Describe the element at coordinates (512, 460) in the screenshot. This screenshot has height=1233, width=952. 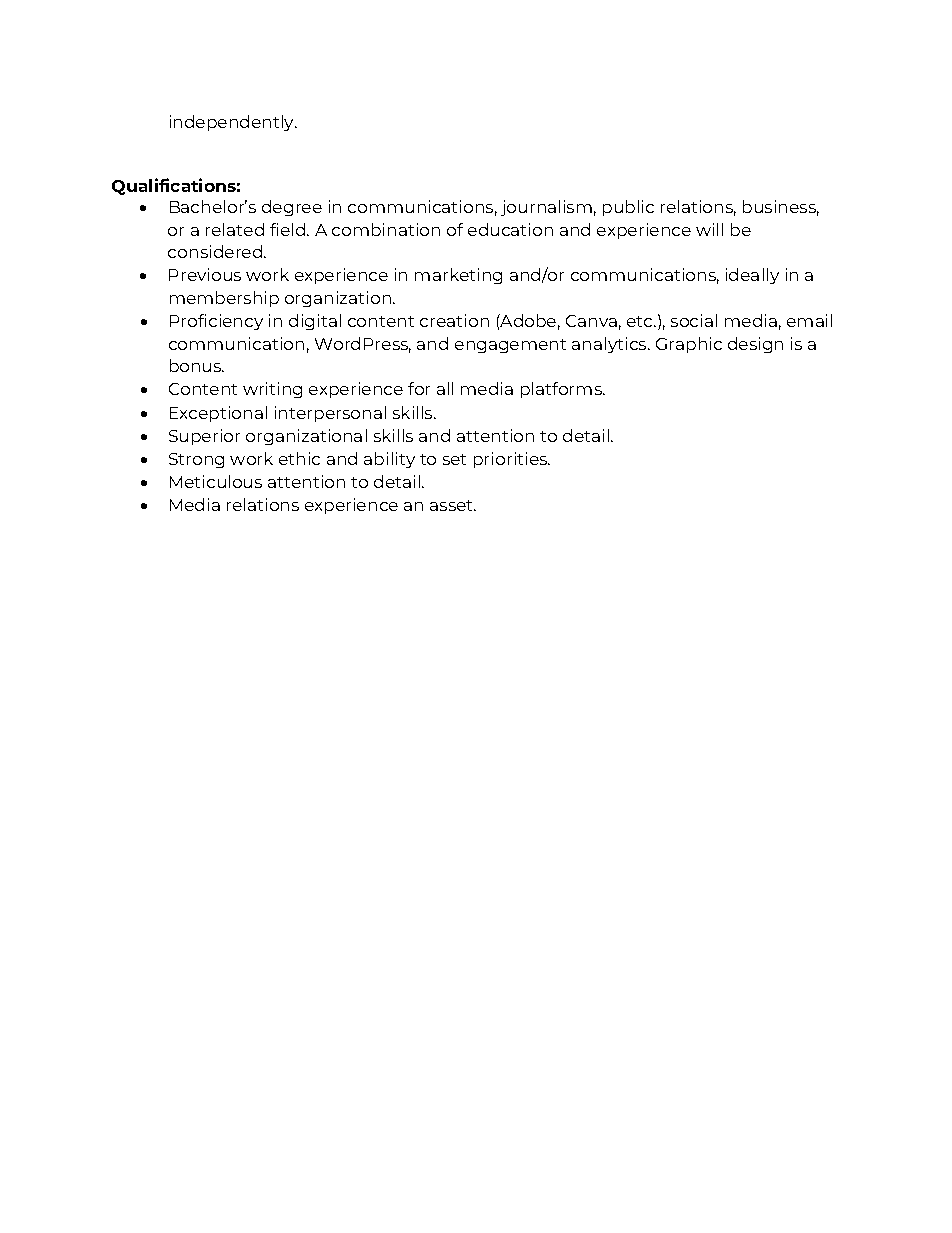
I see `priorities` at that location.
